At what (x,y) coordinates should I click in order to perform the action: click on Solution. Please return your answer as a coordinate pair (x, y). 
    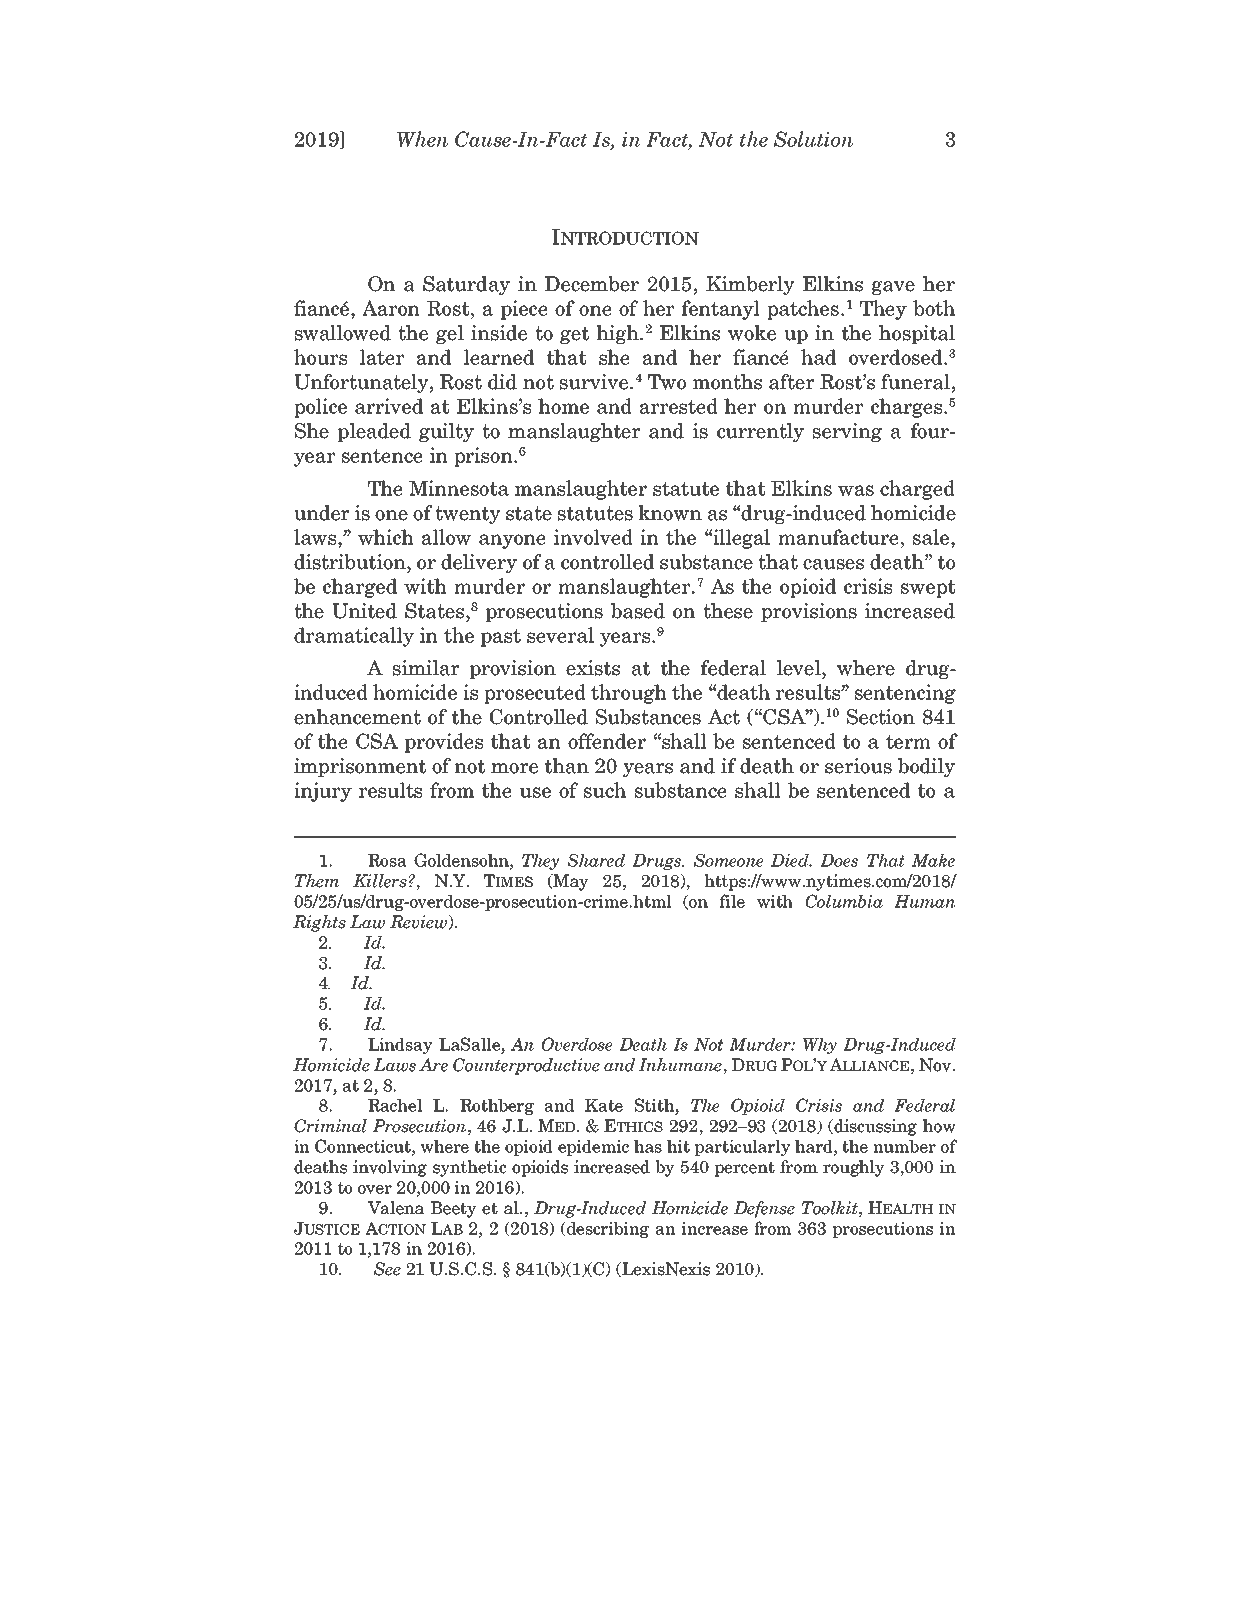
    Looking at the image, I should click on (813, 139).
